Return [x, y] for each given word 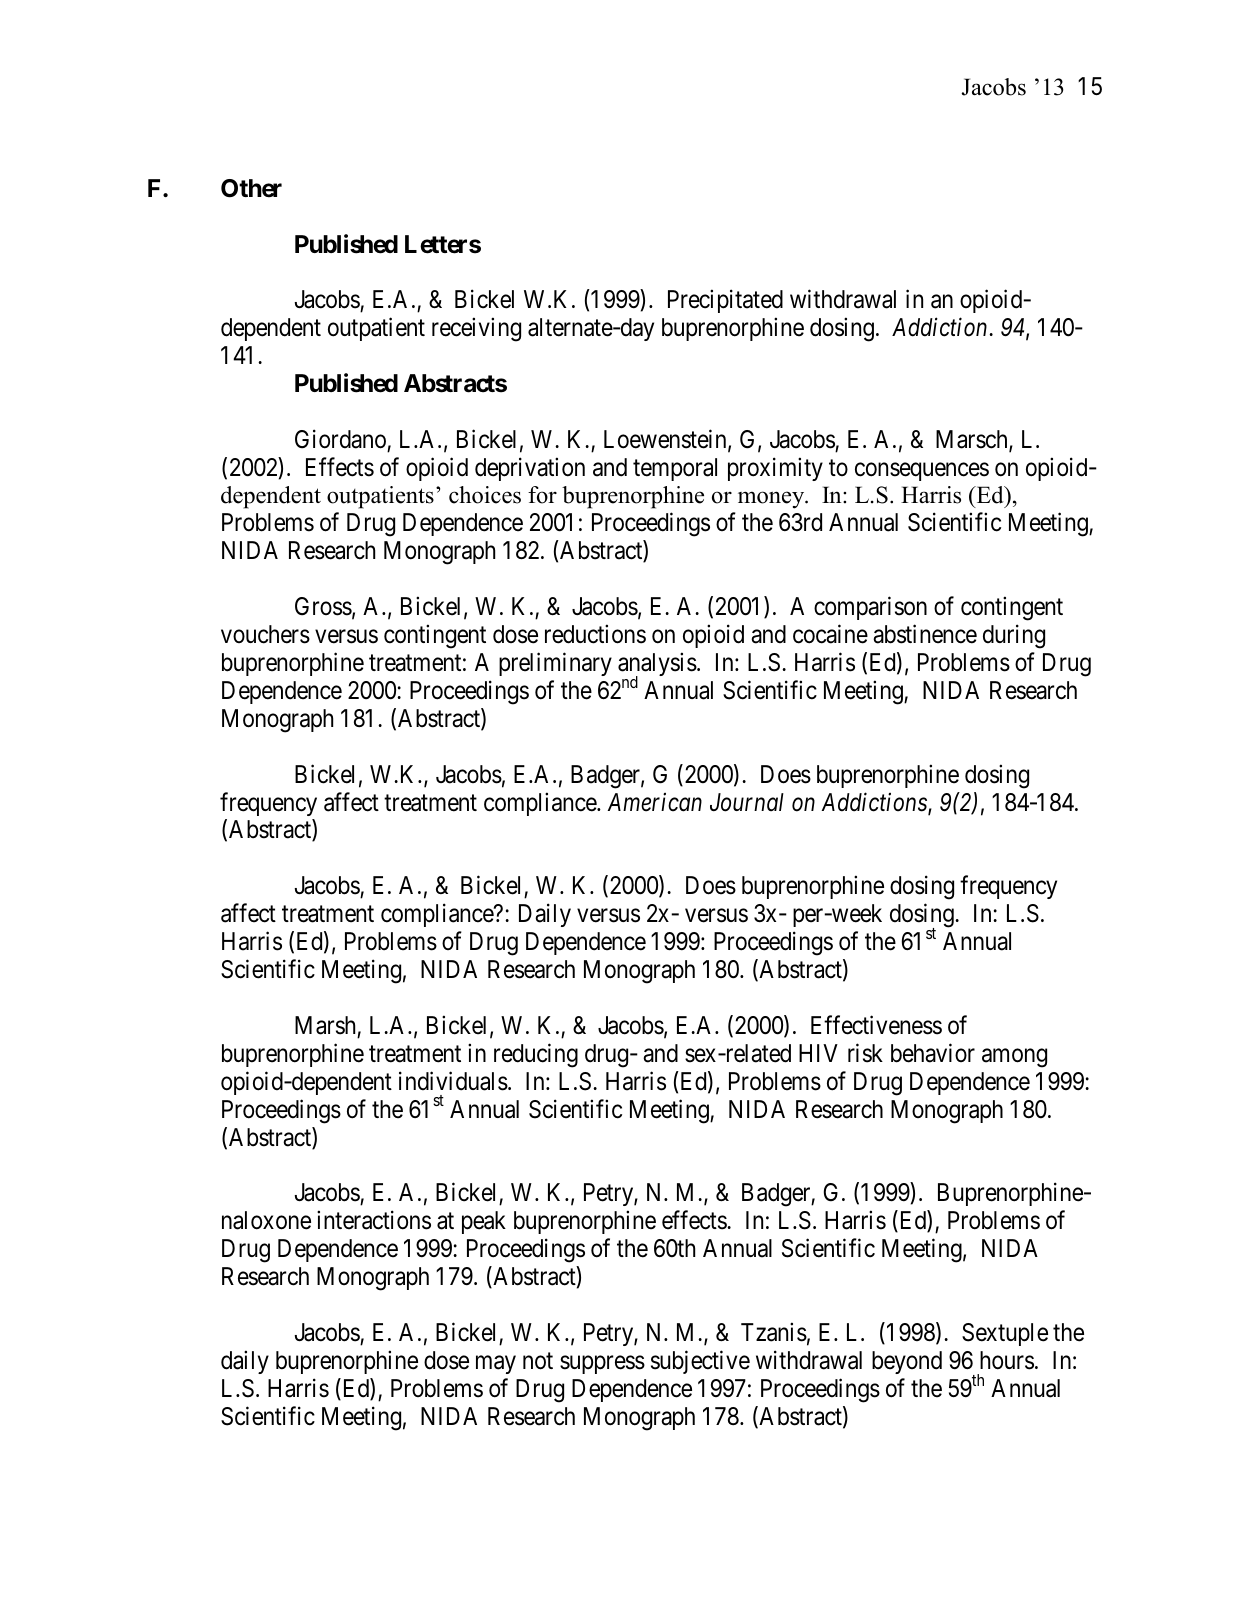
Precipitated [725, 301]
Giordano [340, 439]
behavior [933, 1053]
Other [251, 188]
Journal [747, 802]
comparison [870, 608]
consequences [922, 471]
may [496, 1365]
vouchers [265, 634]
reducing [536, 1055]
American [655, 802]
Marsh [325, 1025]
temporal [675, 469]
